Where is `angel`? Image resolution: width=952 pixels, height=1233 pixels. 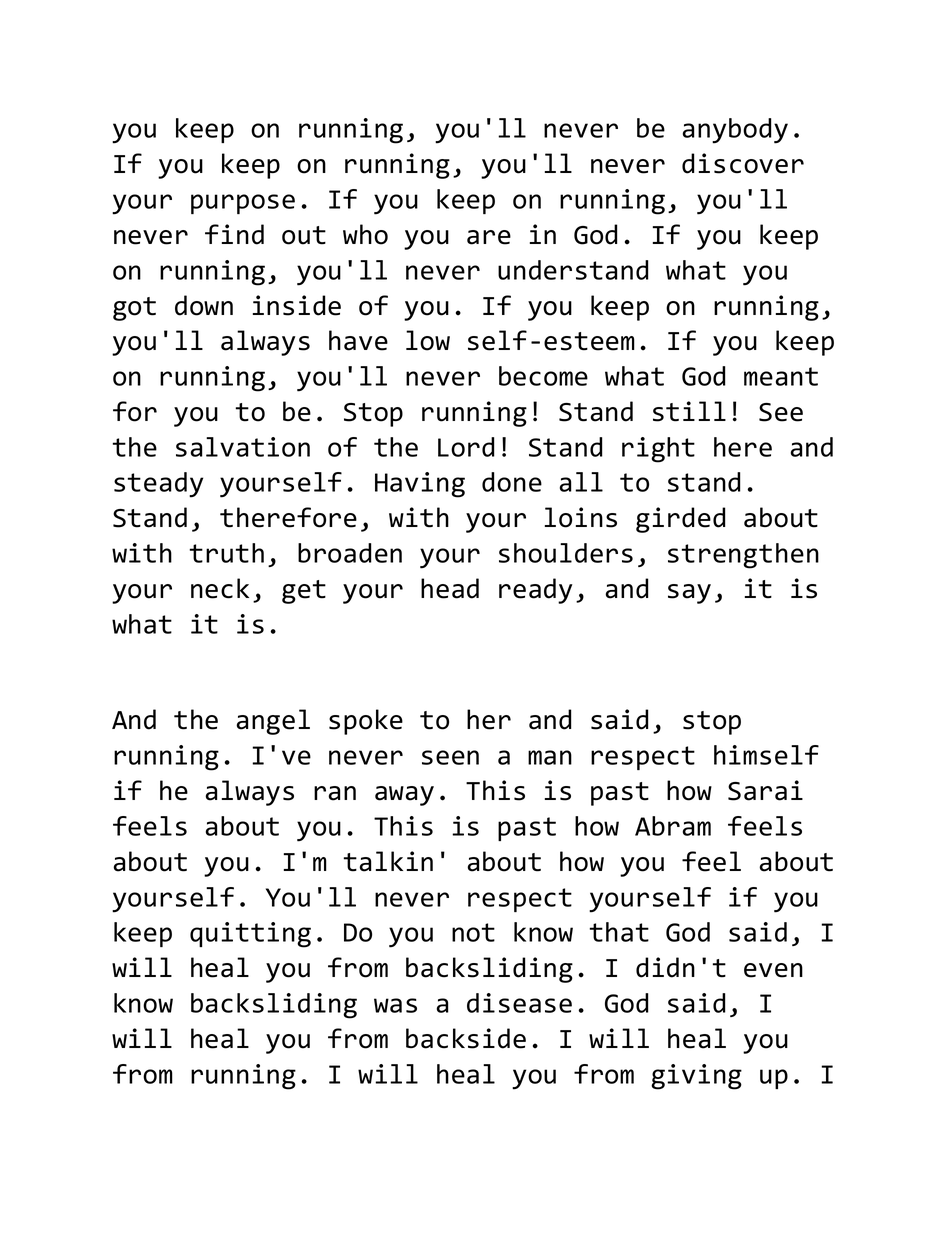
angel is located at coordinates (273, 722).
